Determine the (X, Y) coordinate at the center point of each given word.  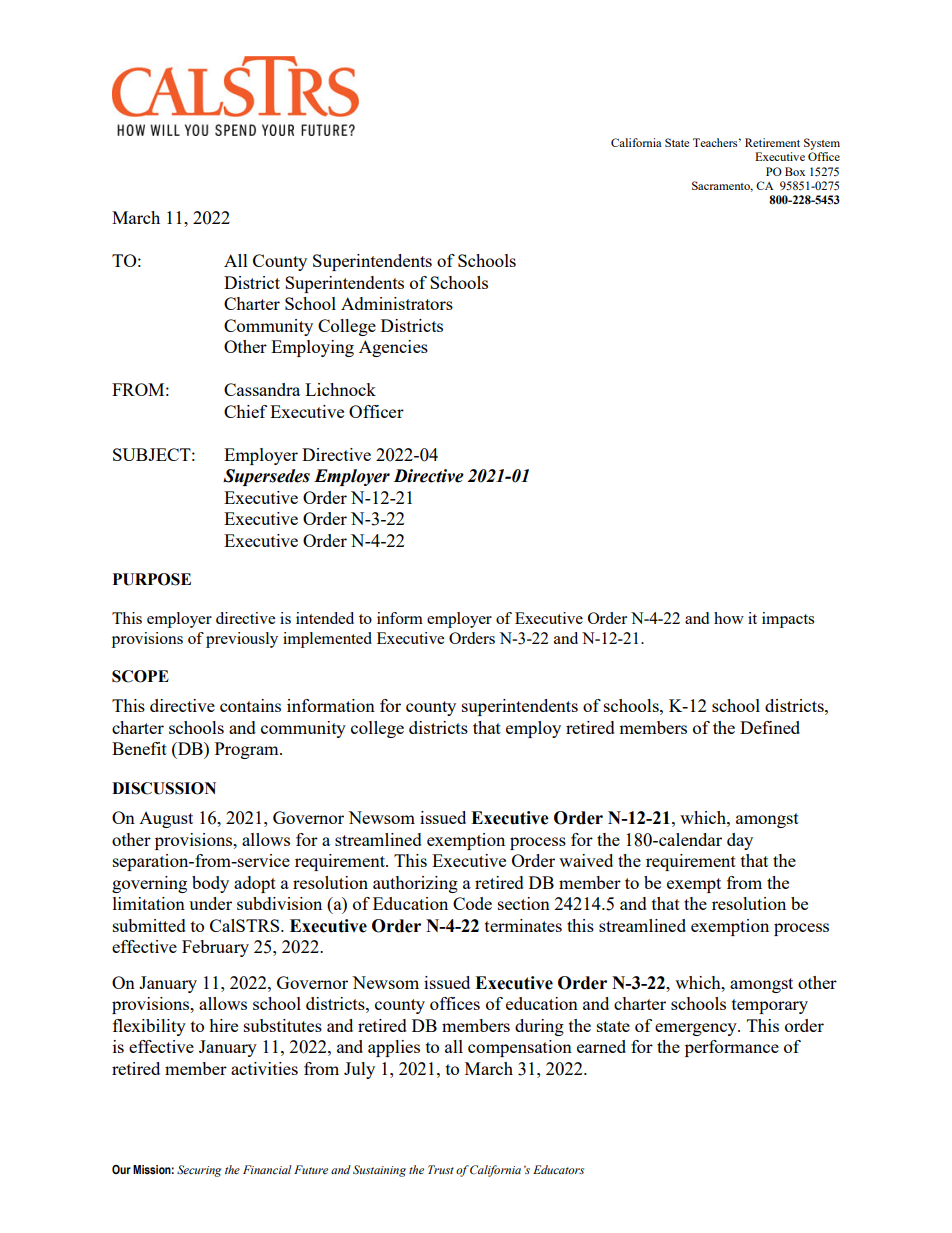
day (740, 841)
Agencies (393, 348)
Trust (441, 1169)
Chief (245, 411)
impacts (788, 620)
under (210, 903)
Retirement (772, 142)
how (729, 618)
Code (472, 903)
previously (242, 640)
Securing (199, 1171)
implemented (327, 640)
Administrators (397, 303)
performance (732, 1048)
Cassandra (262, 389)
